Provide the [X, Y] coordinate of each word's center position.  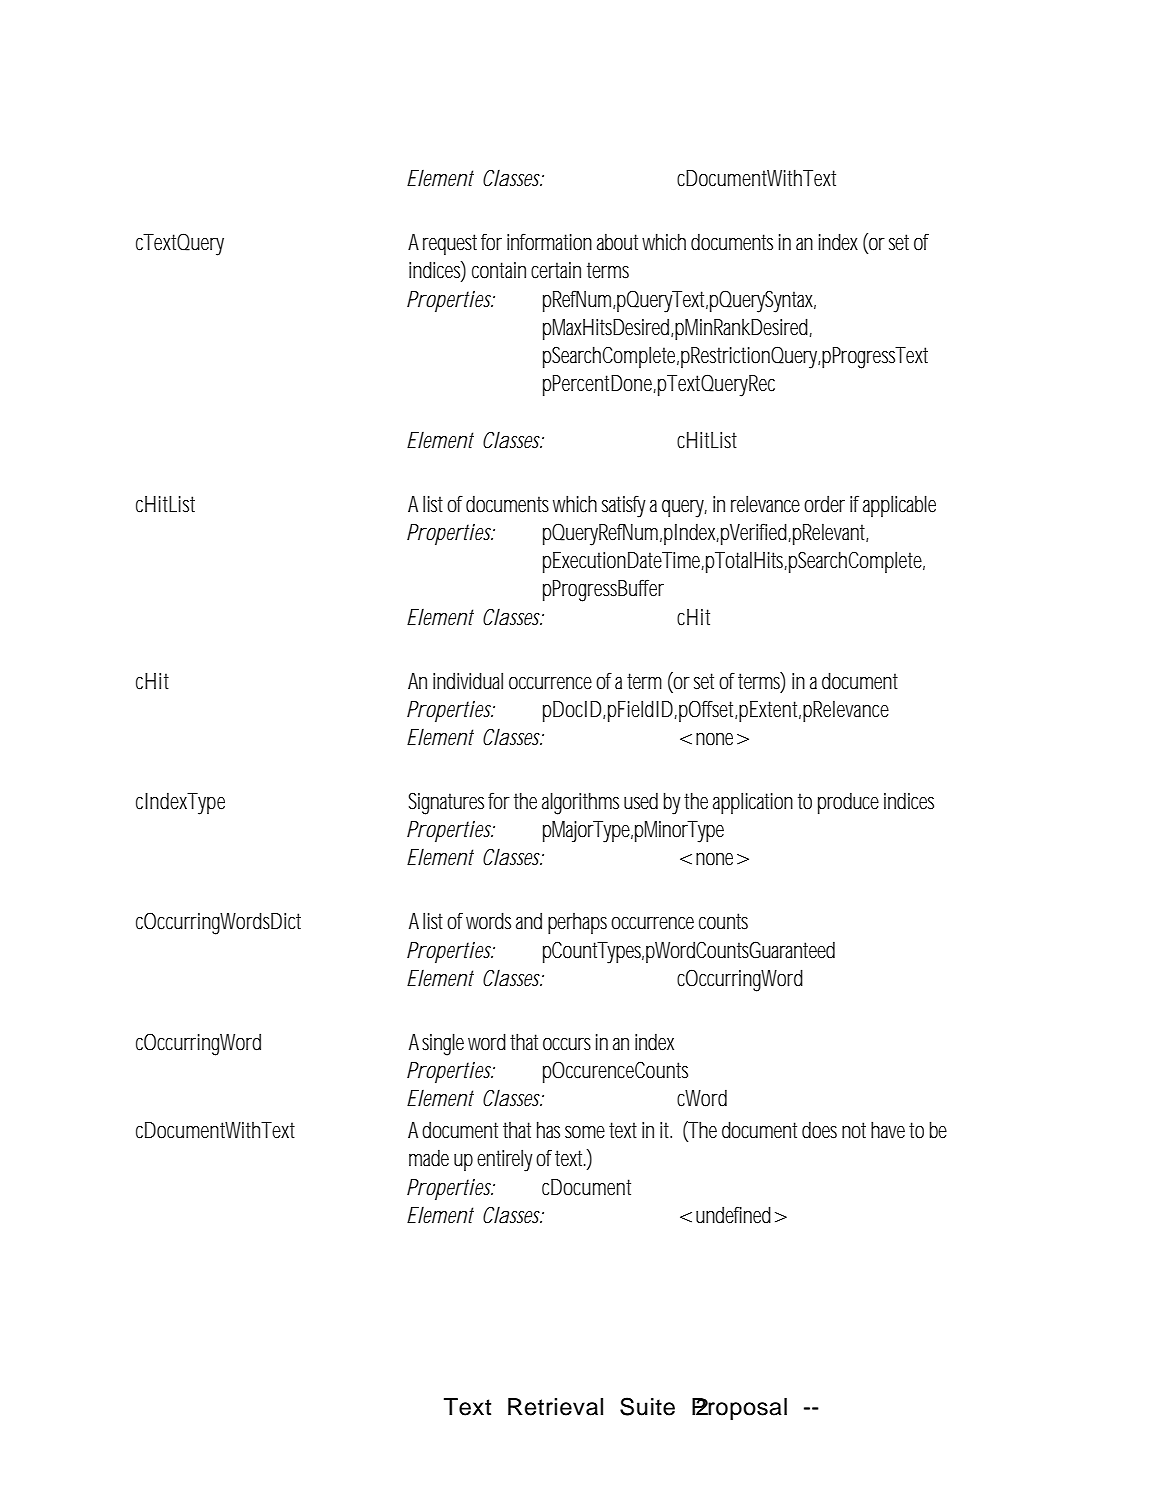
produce [848, 803]
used [641, 801]
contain [499, 270]
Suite [647, 1406]
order [824, 504]
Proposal [739, 1409]
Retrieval [555, 1407]
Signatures [449, 803]
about [617, 242]
